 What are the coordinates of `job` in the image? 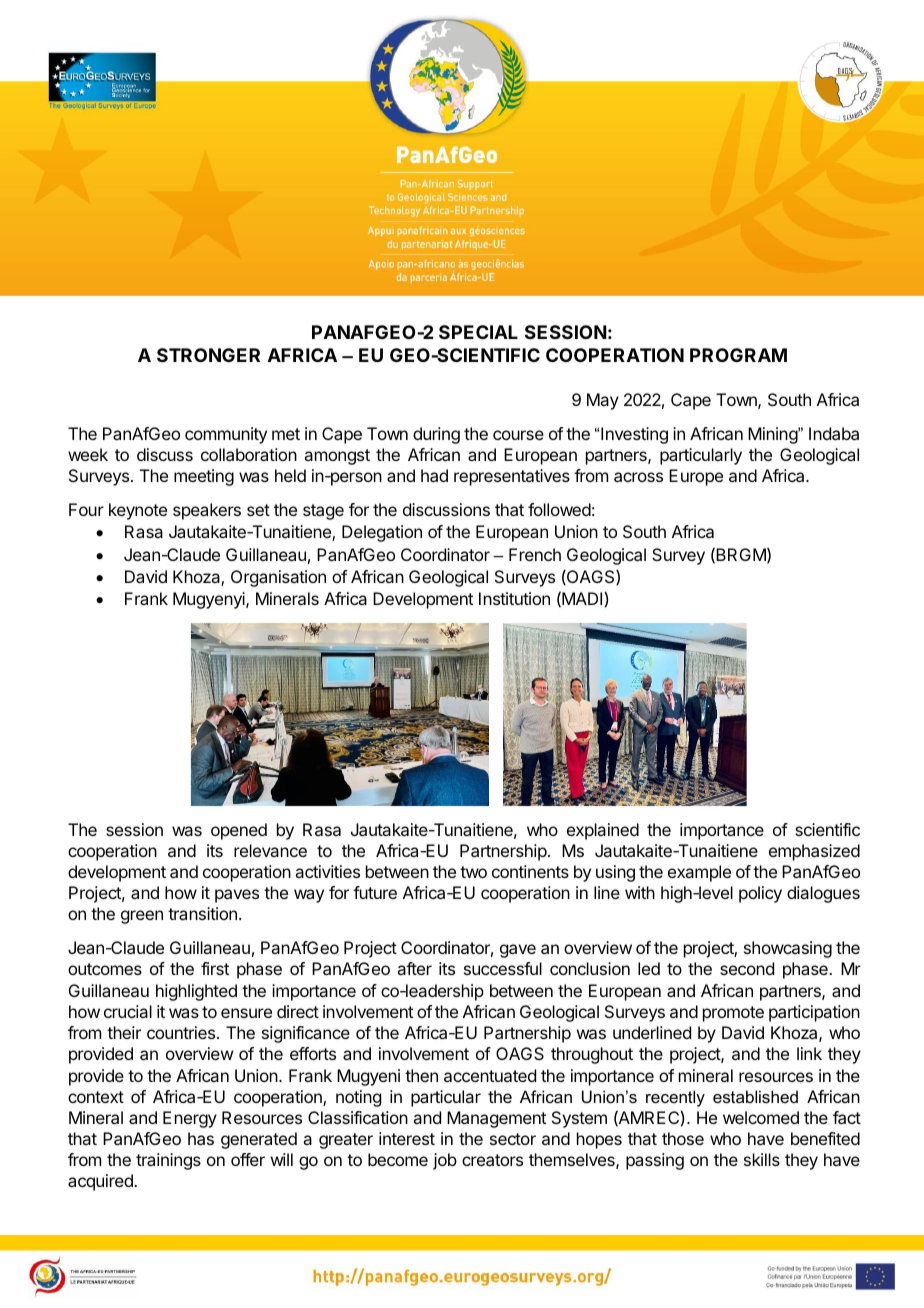 It's located at (445, 1161).
